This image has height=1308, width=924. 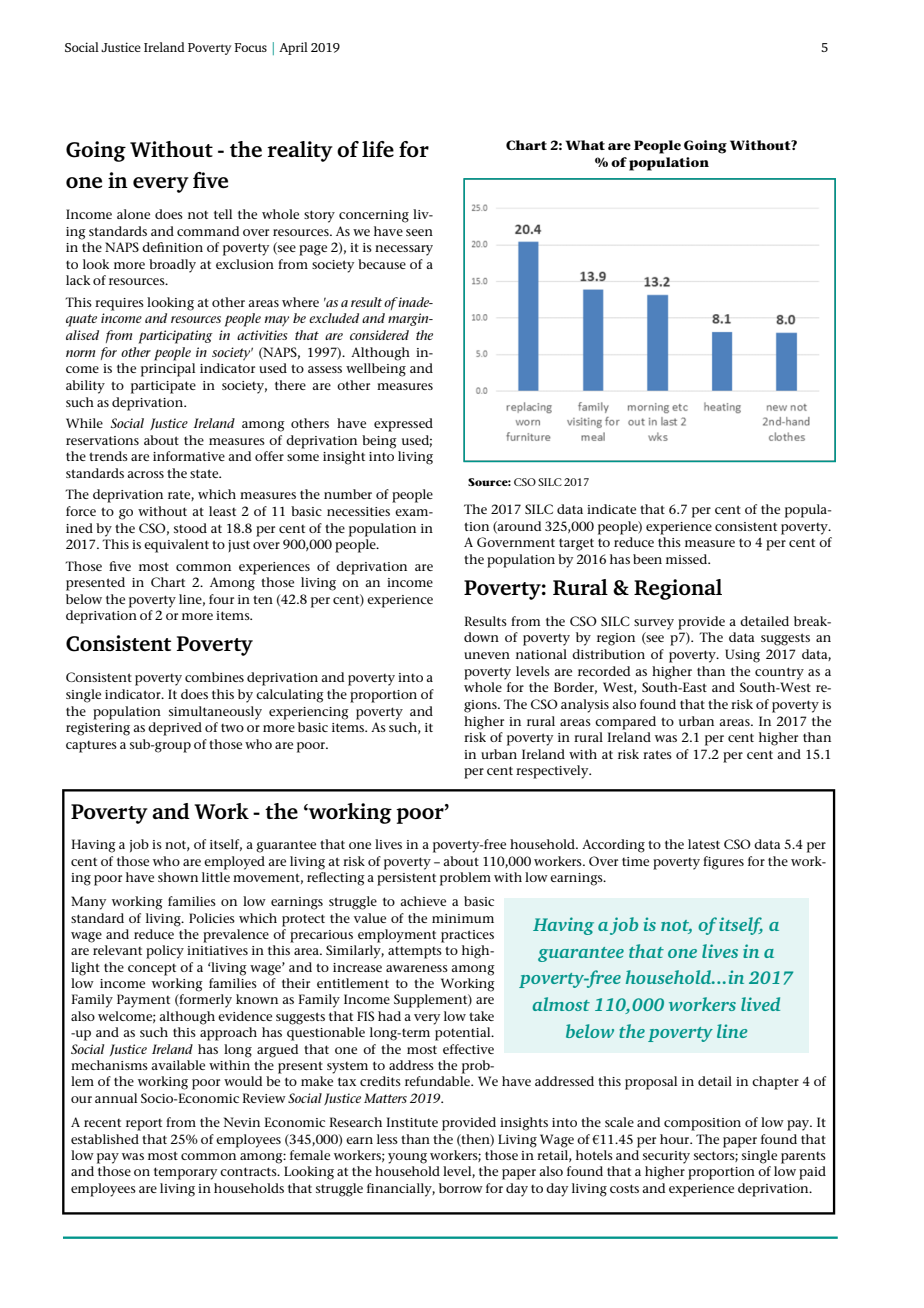 What do you see at coordinates (250, 47) in the image?
I see `Focus` at bounding box center [250, 47].
